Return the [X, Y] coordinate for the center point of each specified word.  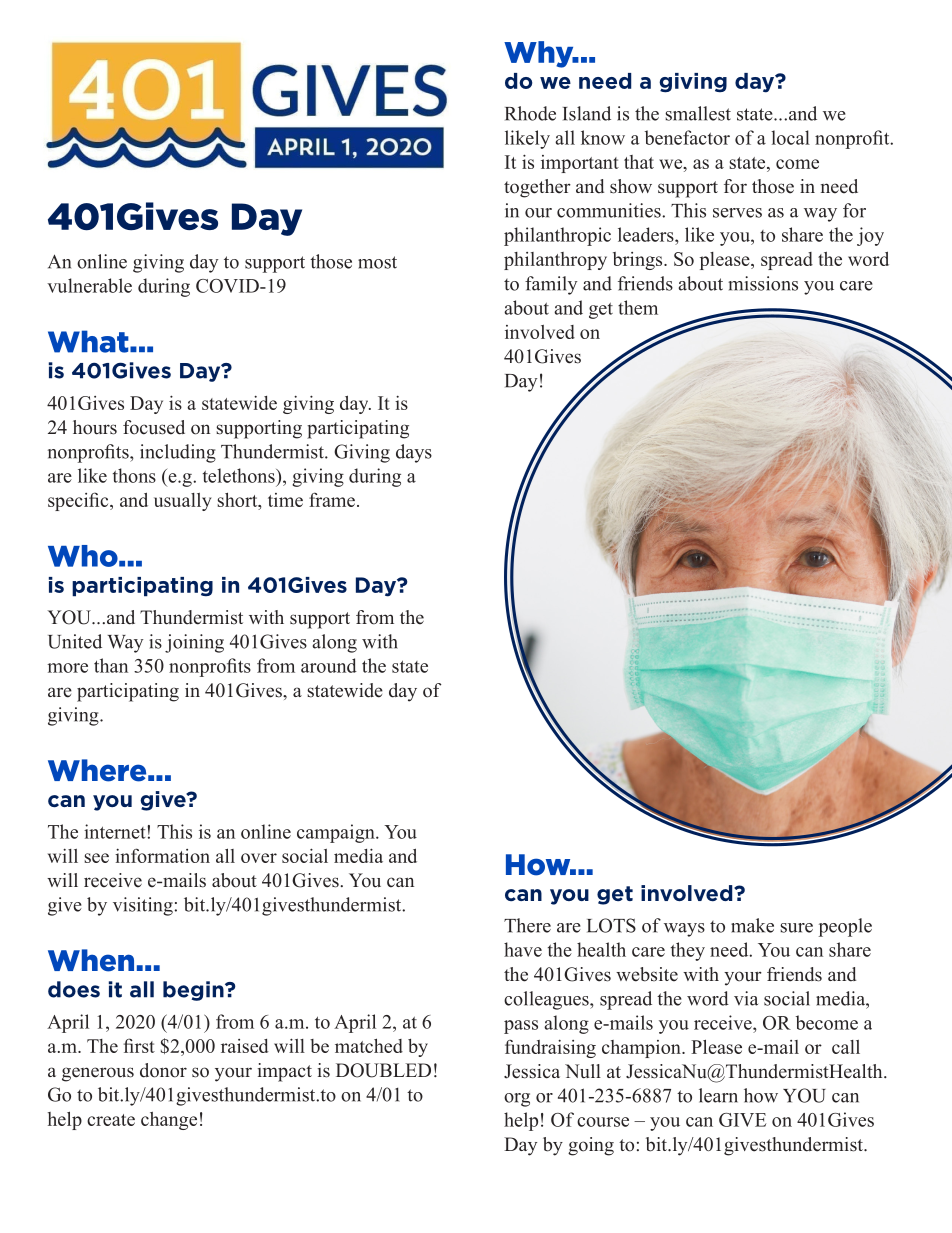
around [329, 665]
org [517, 1100]
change [169, 1121]
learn [718, 1095]
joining [194, 643]
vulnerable [89, 285]
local [790, 137]
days [414, 453]
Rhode [530, 113]
